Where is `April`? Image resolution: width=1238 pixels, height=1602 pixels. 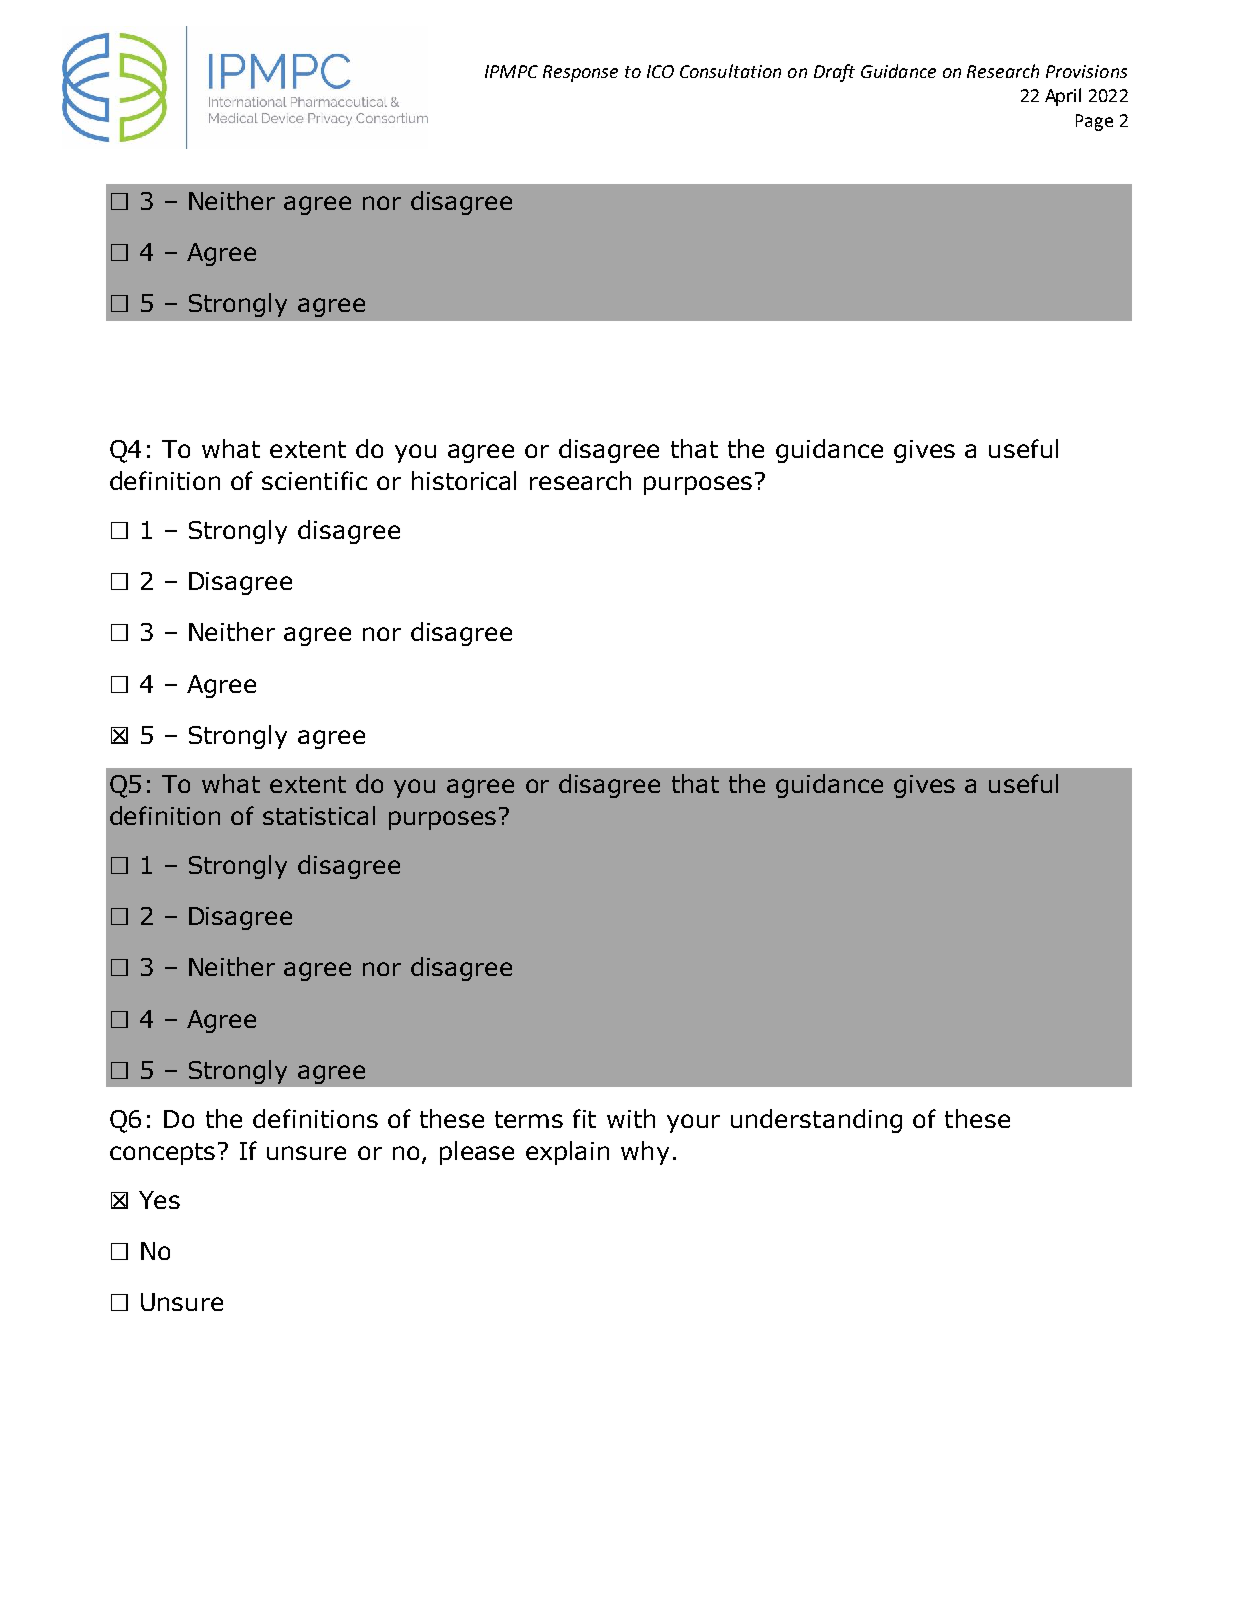 April is located at coordinates (1063, 97).
